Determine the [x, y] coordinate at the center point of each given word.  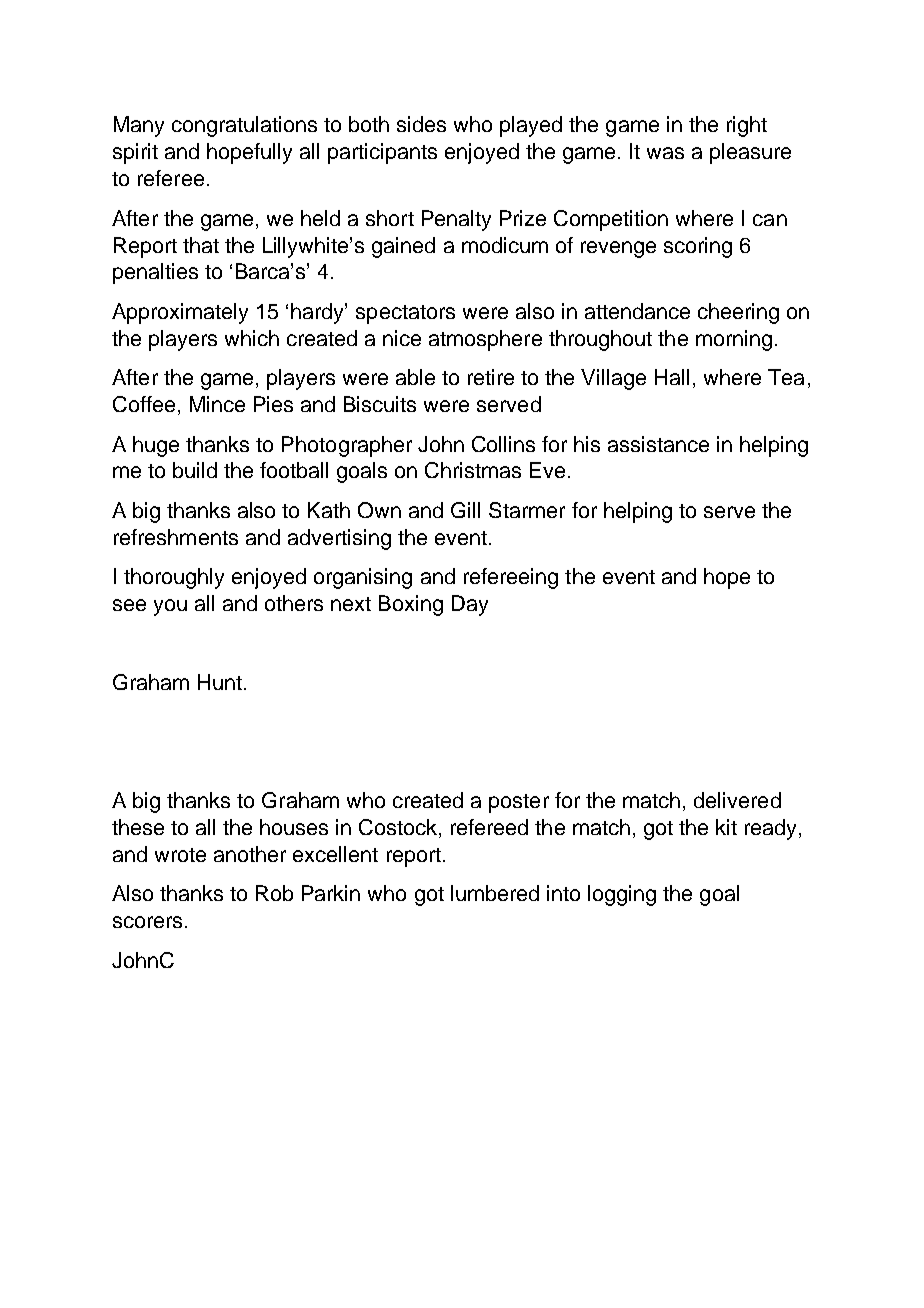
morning [734, 340]
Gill [465, 510]
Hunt [220, 682]
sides [421, 124]
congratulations [244, 126]
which [252, 338]
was [665, 153]
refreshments [176, 537]
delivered [737, 800]
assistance [658, 444]
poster [519, 803]
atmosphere [485, 340]
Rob [274, 893]
